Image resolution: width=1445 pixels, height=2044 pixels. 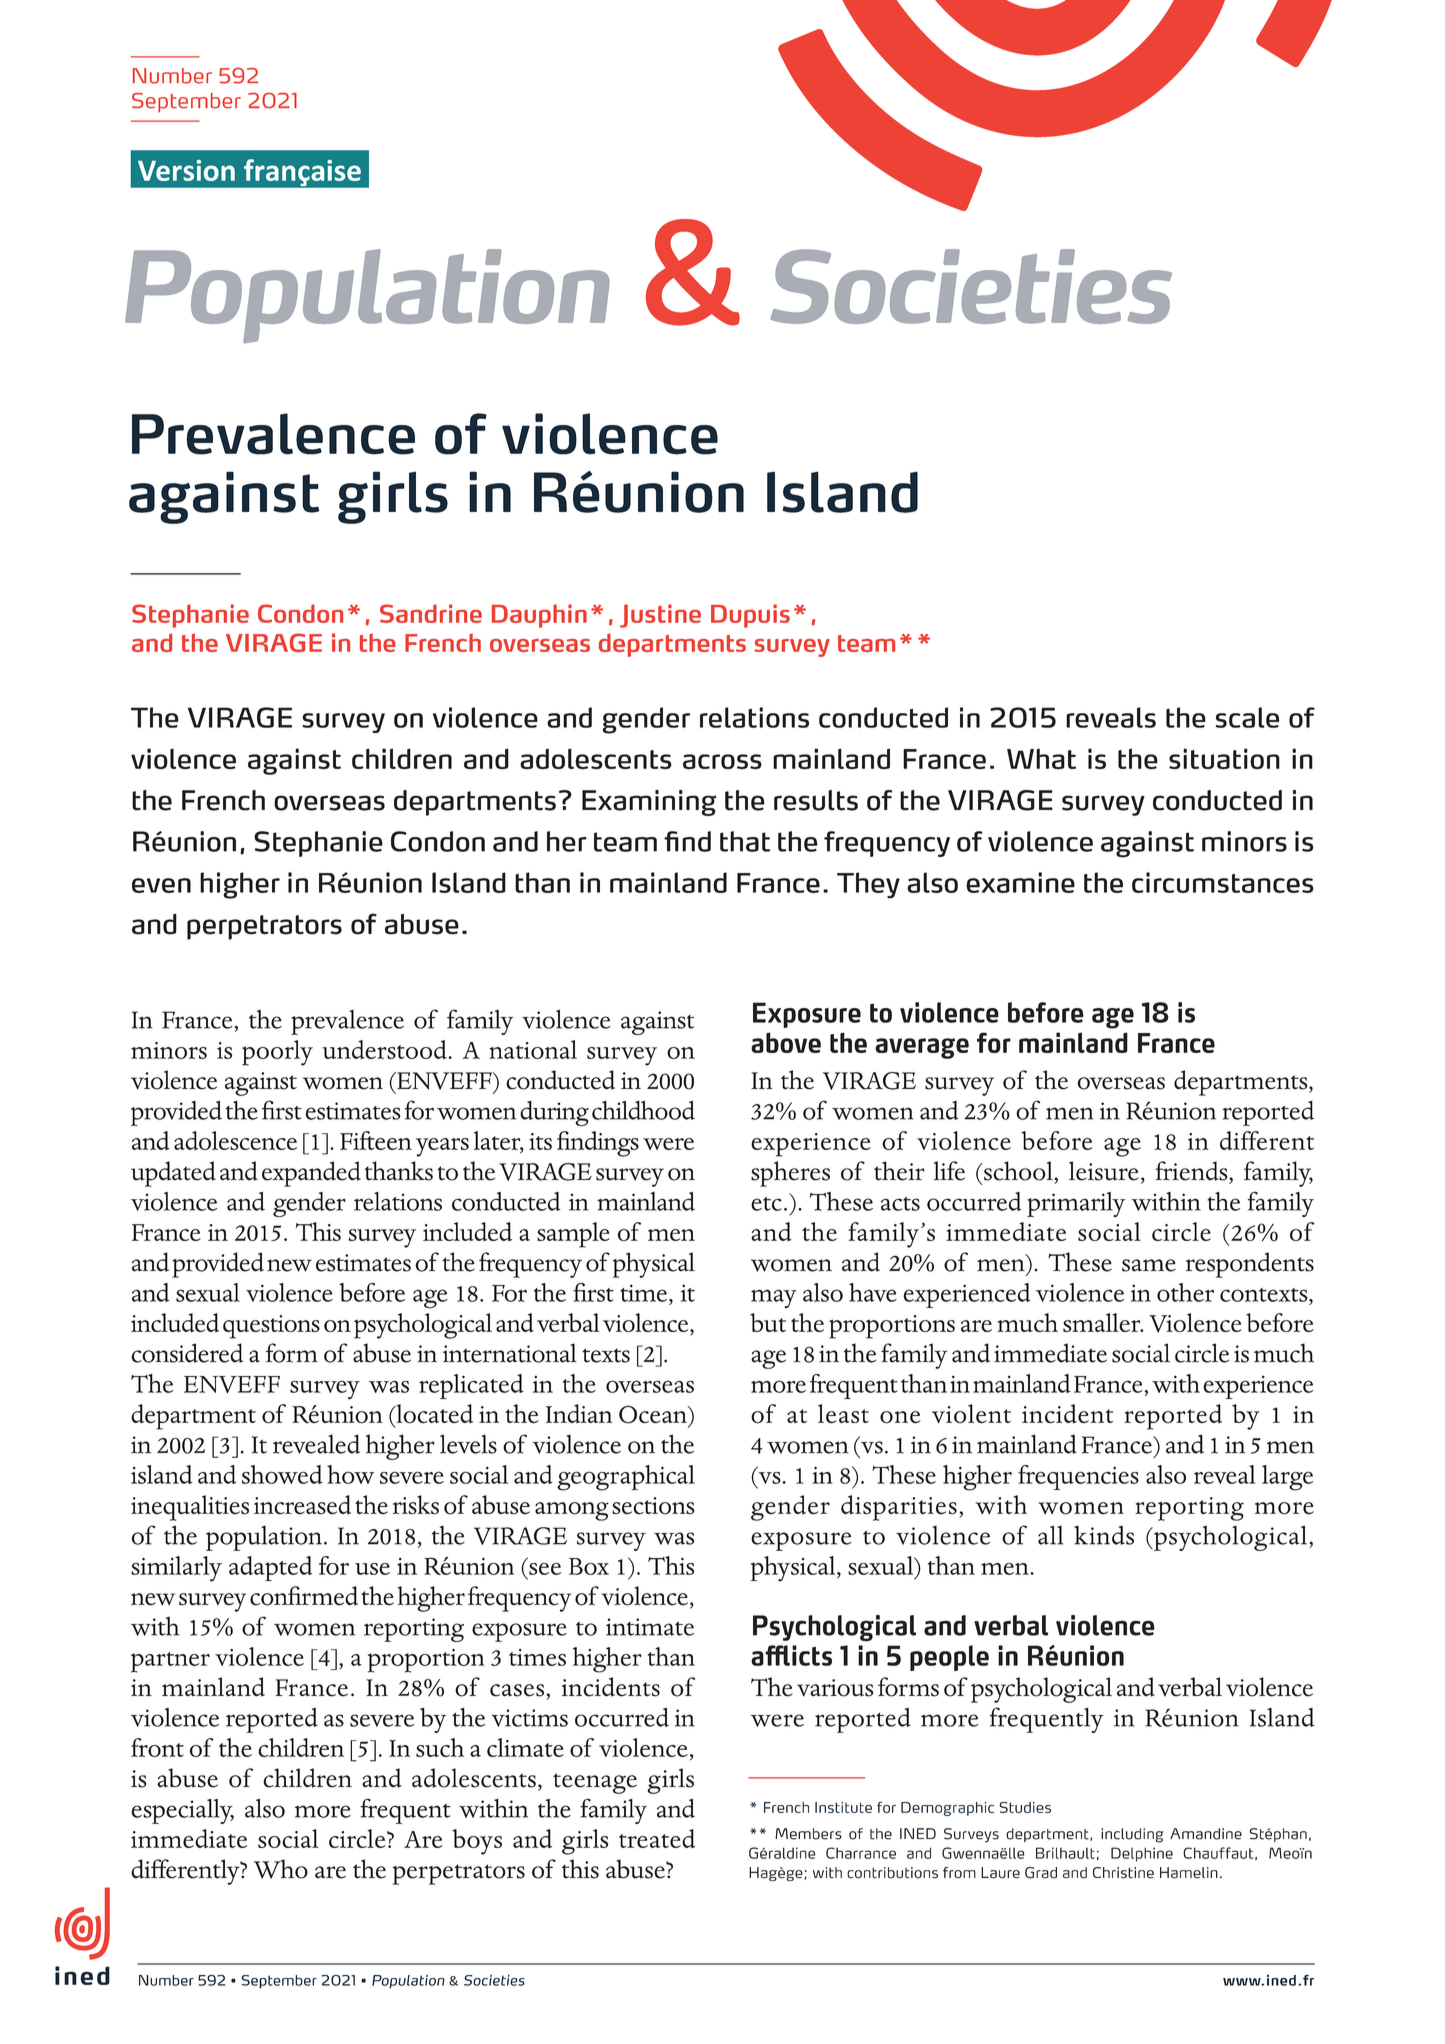 What do you see at coordinates (1078, 1477) in the page?
I see `frequencies` at bounding box center [1078, 1477].
